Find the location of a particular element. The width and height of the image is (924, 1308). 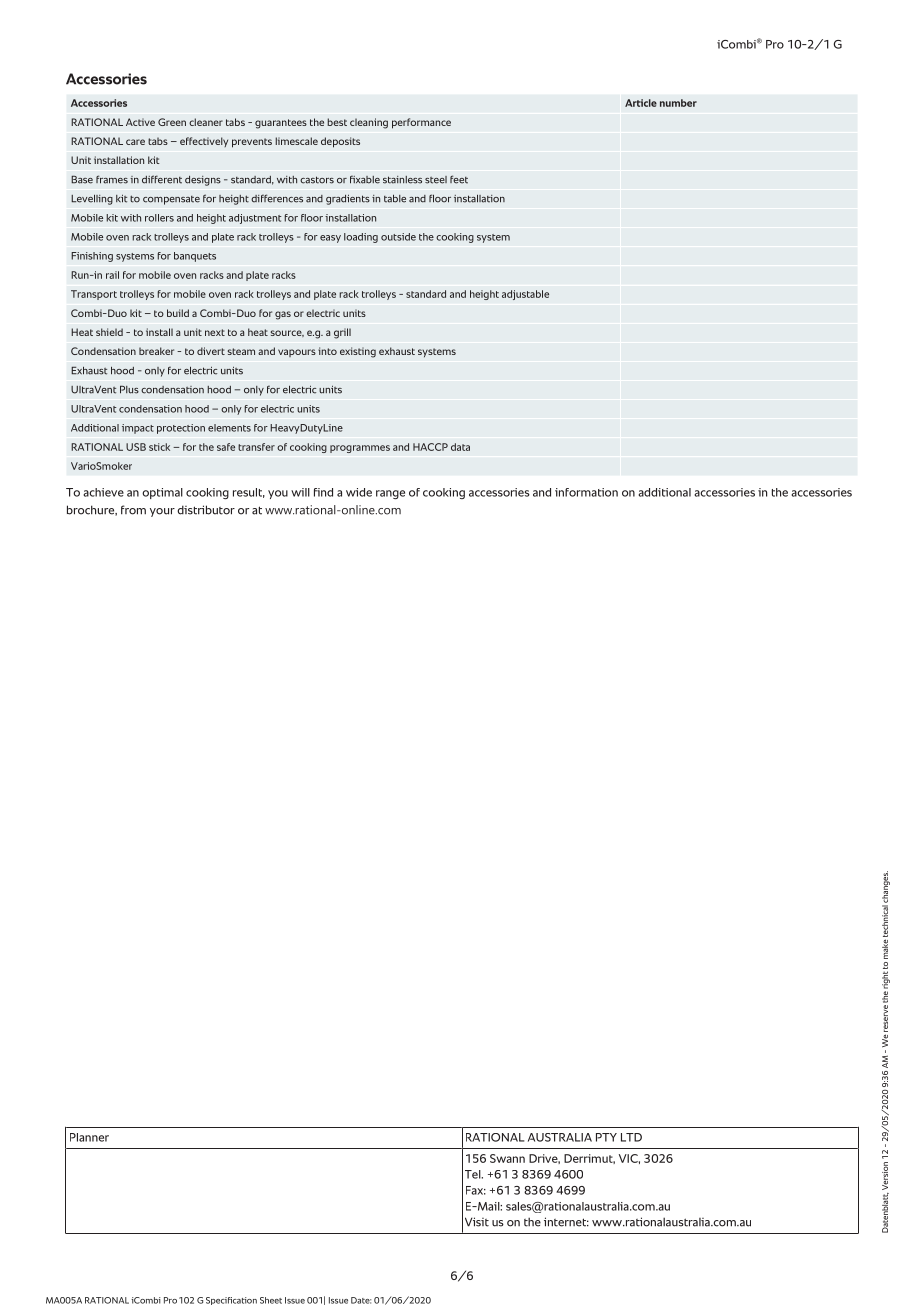

cleaning is located at coordinates (369, 123).
